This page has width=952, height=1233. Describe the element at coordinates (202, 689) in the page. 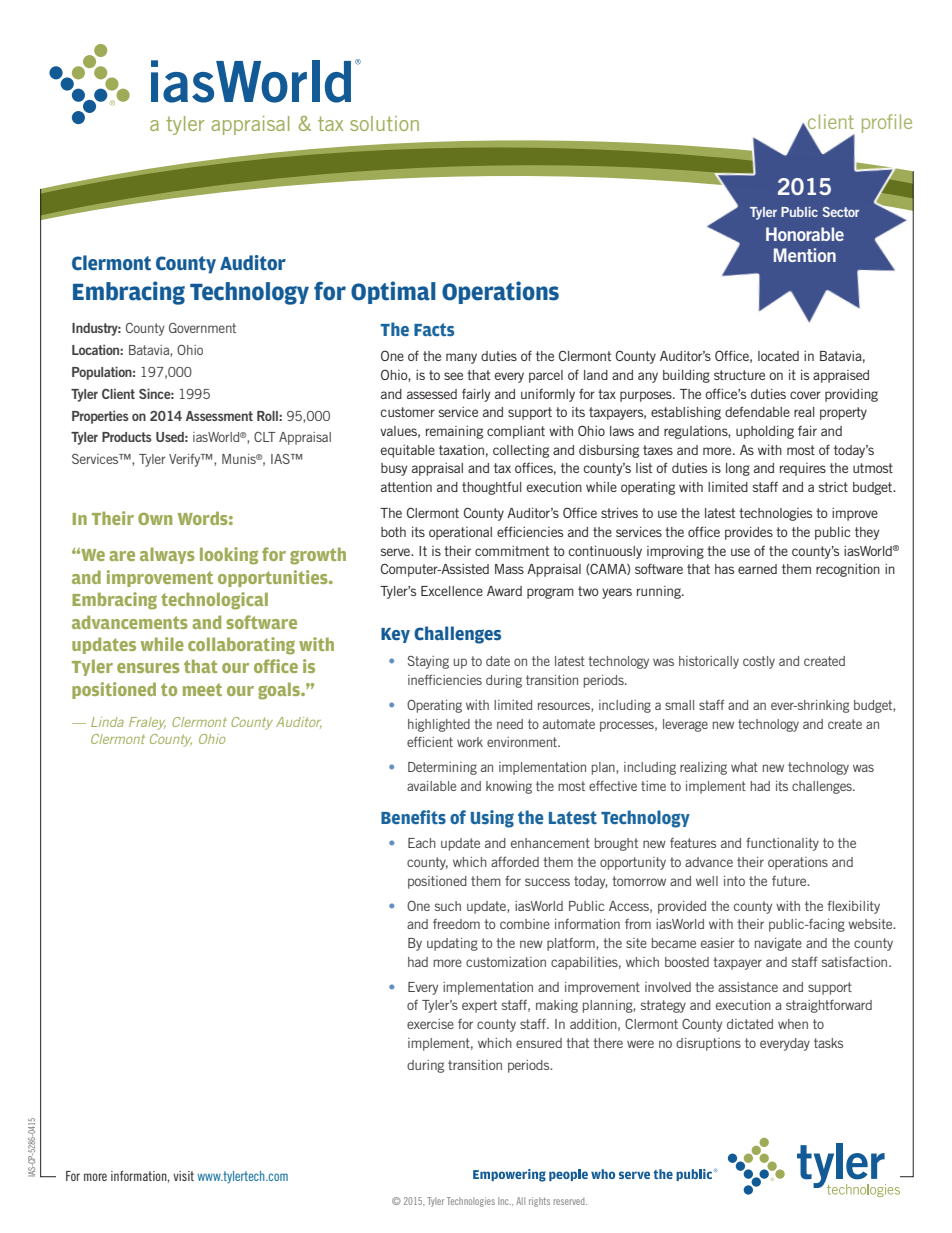

I see `meet` at that location.
